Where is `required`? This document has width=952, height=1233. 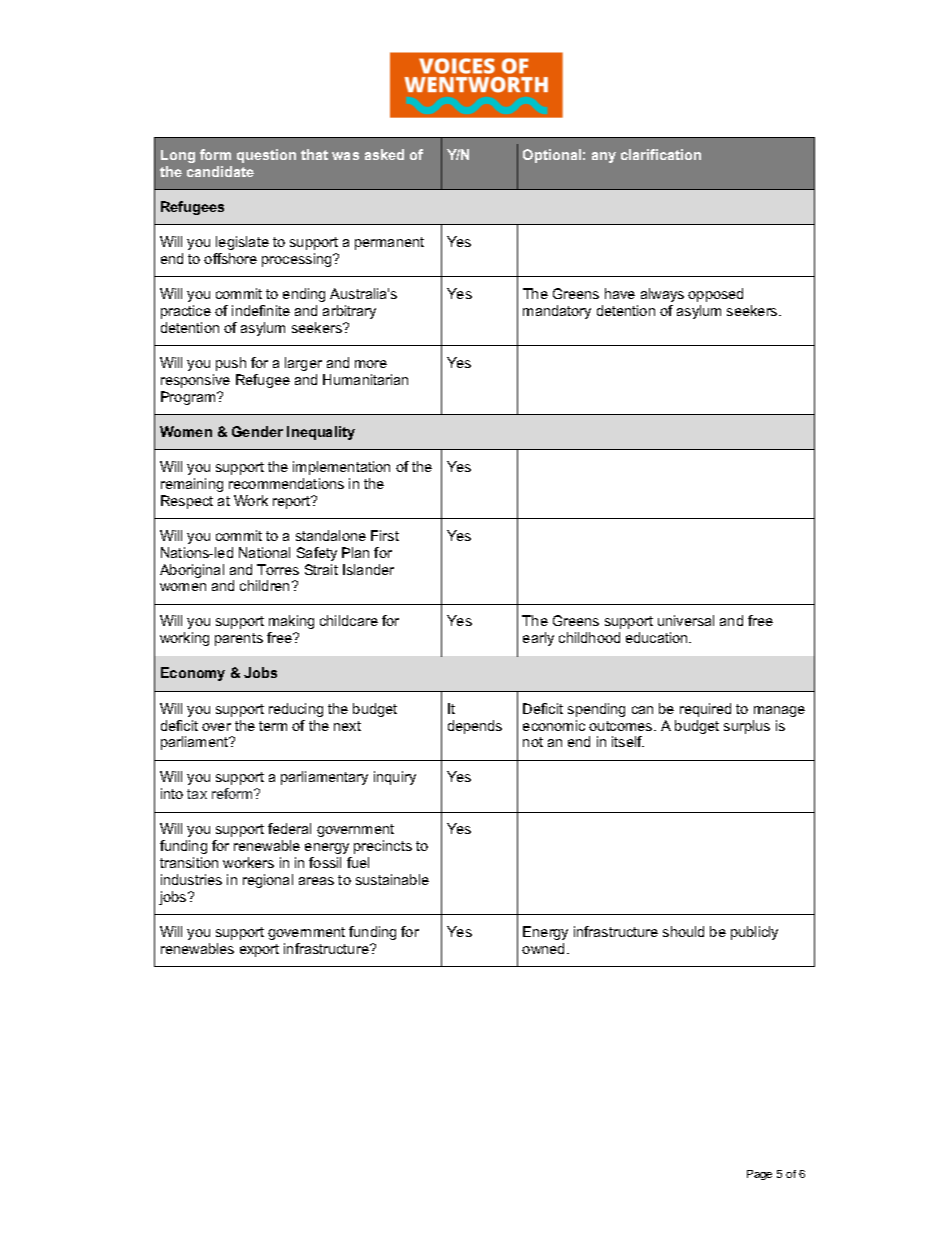
required is located at coordinates (705, 710).
